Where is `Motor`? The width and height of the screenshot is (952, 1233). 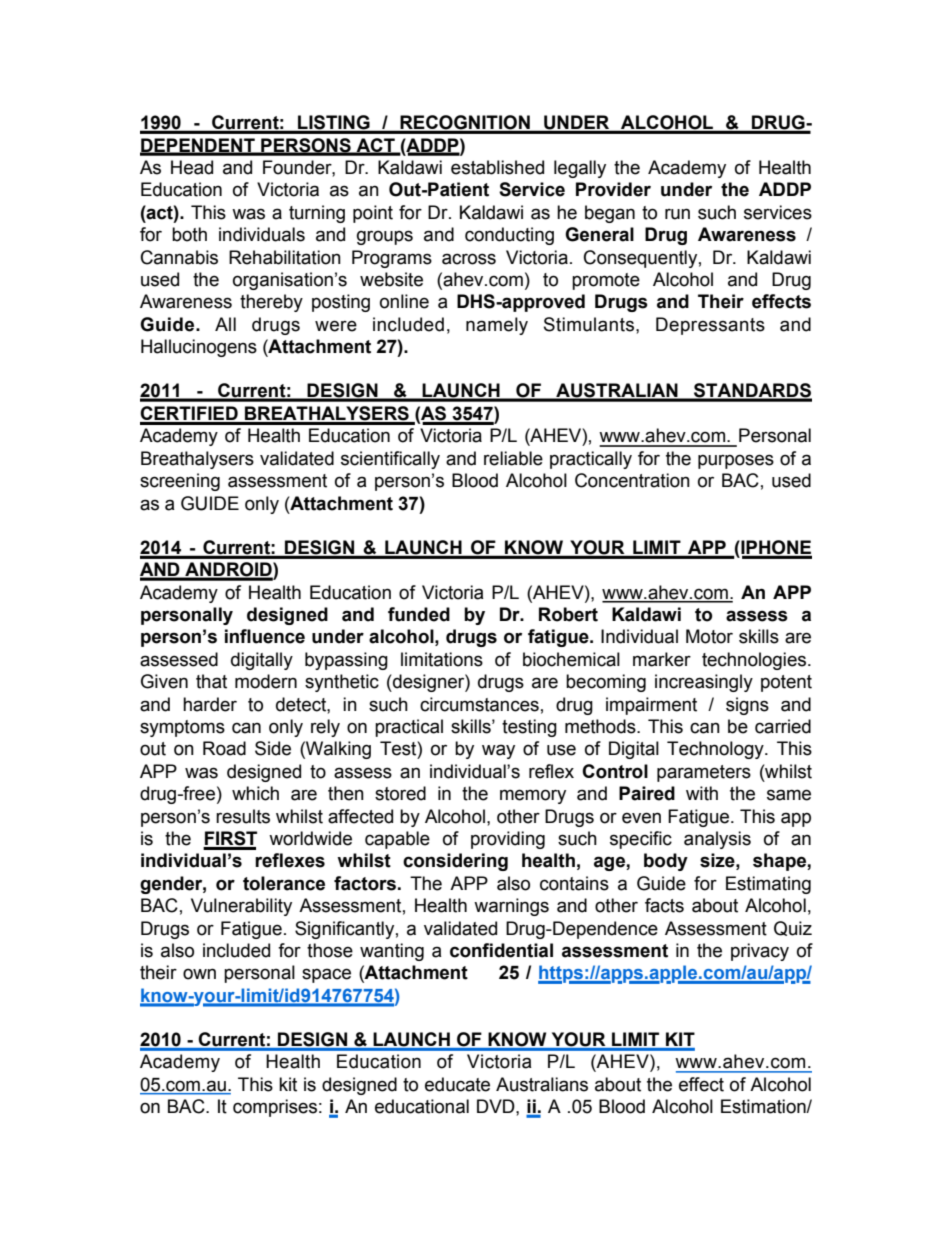
Motor is located at coordinates (709, 636).
